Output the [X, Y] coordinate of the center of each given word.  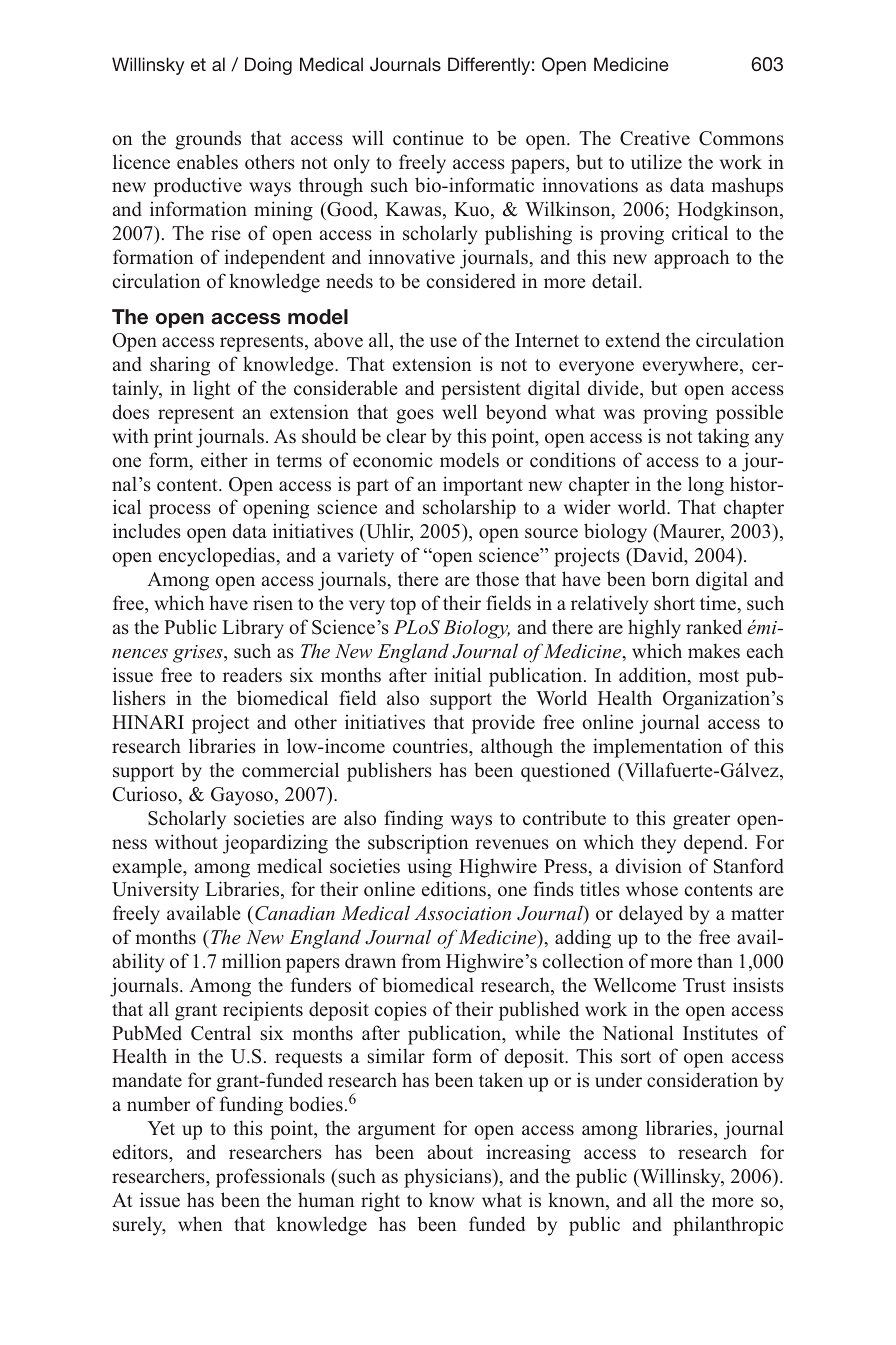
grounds [208, 140]
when [200, 1223]
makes [714, 651]
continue [428, 138]
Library [253, 629]
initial [458, 674]
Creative [655, 138]
